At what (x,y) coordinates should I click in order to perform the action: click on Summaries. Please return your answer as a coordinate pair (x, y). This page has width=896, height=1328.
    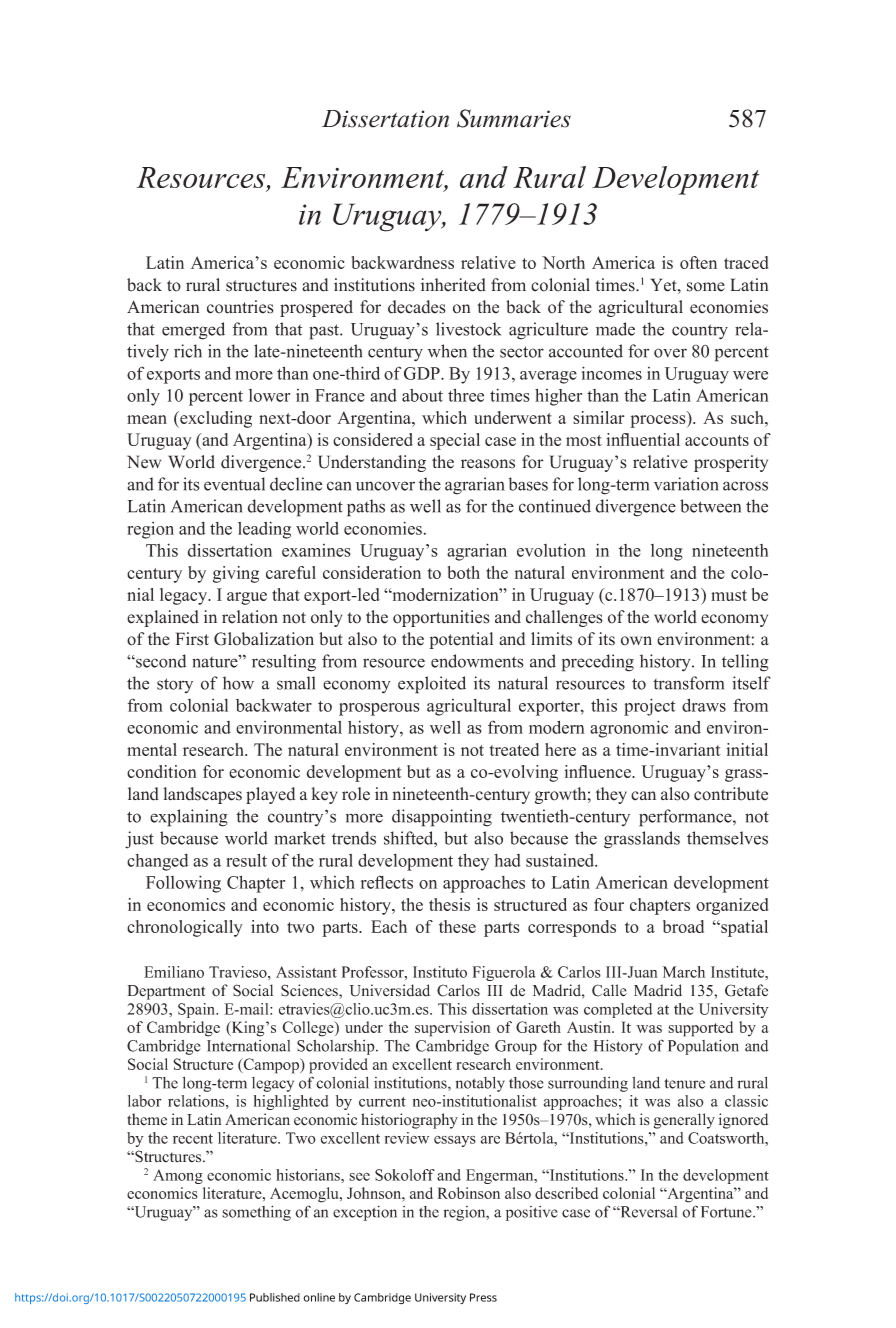
    Looking at the image, I should click on (514, 118).
